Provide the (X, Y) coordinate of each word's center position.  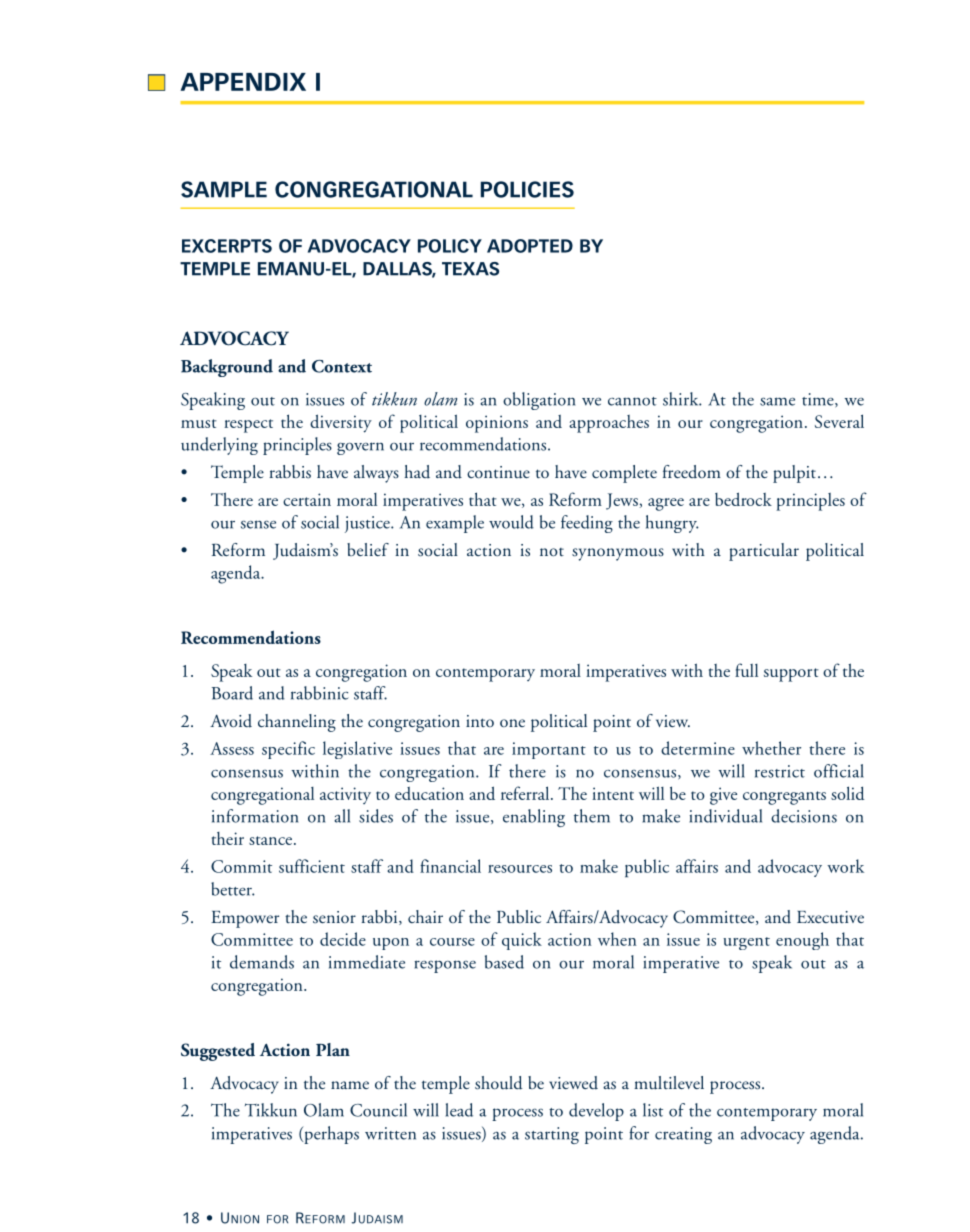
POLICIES (527, 189)
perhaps (330, 1135)
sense (258, 524)
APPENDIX (243, 82)
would (511, 522)
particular (764, 552)
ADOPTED (530, 246)
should (499, 1083)
